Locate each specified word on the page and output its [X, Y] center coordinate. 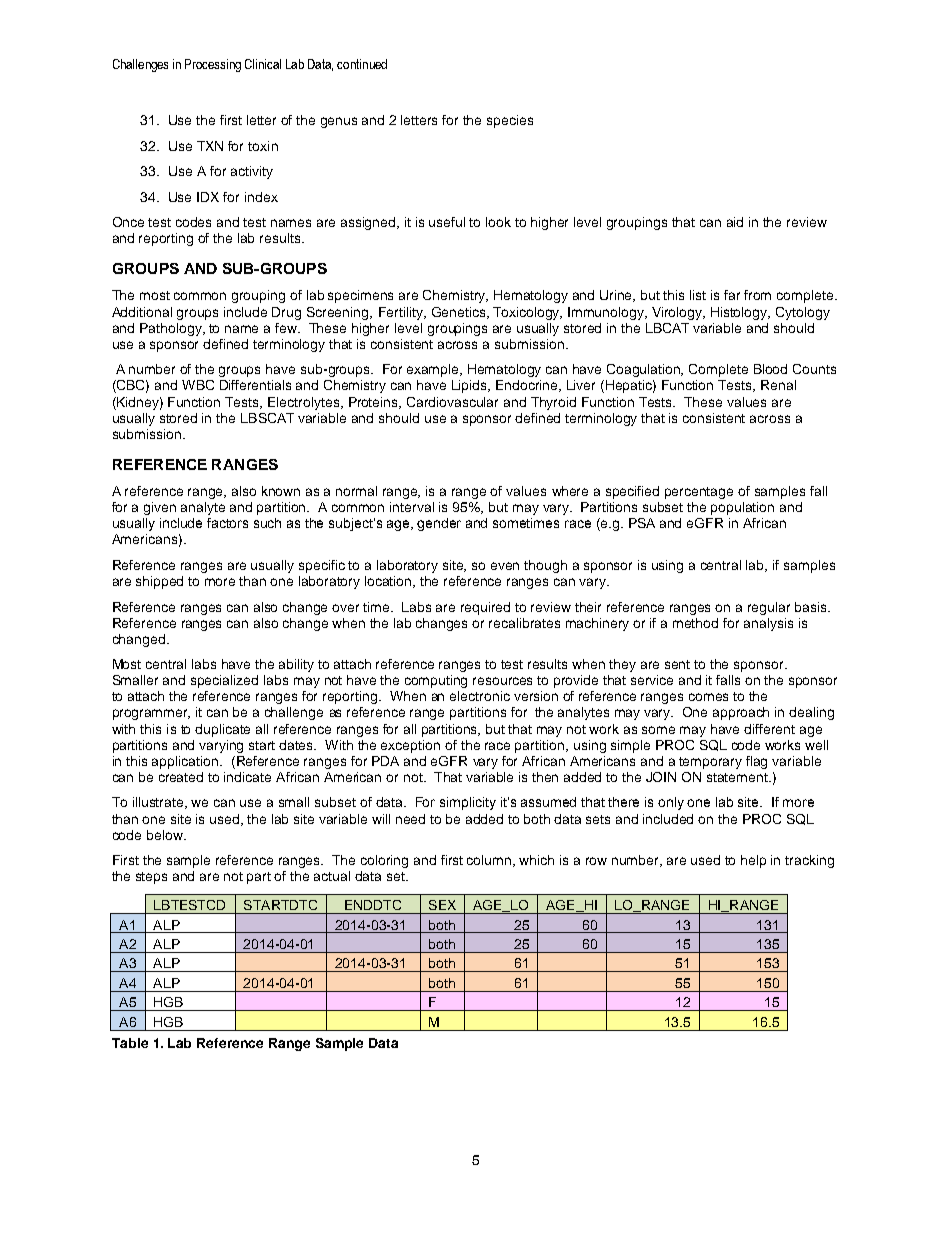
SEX [442, 905]
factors [227, 523]
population [742, 508]
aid [735, 222]
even [505, 566]
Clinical [263, 64]
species [510, 121]
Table [130, 1043]
